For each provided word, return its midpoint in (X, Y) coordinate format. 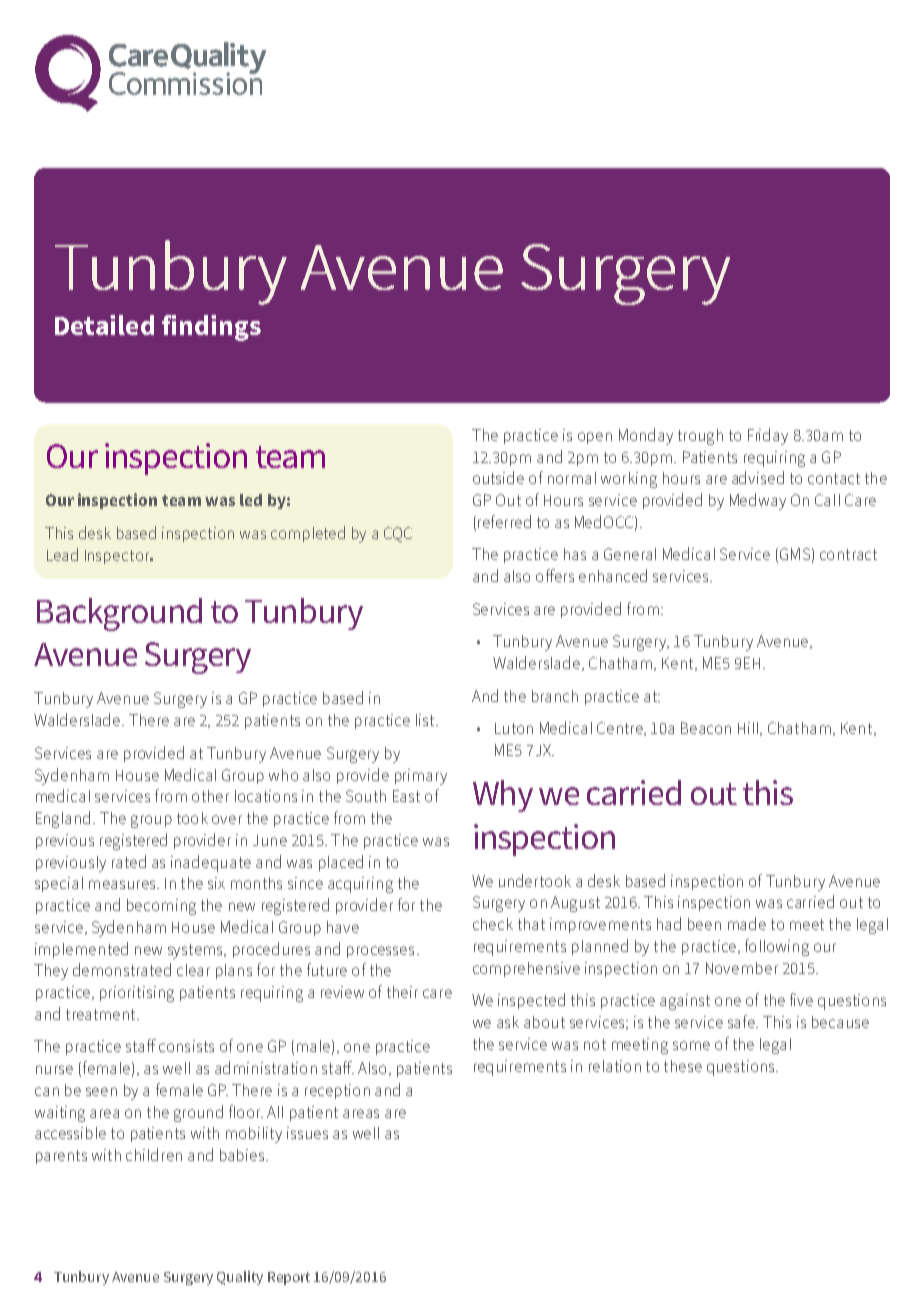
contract (848, 554)
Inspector (118, 557)
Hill (749, 729)
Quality (240, 1278)
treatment (102, 1014)
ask (508, 1022)
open (595, 438)
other (210, 796)
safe (742, 1021)
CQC (398, 534)
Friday (768, 436)
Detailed (104, 325)
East (406, 796)
